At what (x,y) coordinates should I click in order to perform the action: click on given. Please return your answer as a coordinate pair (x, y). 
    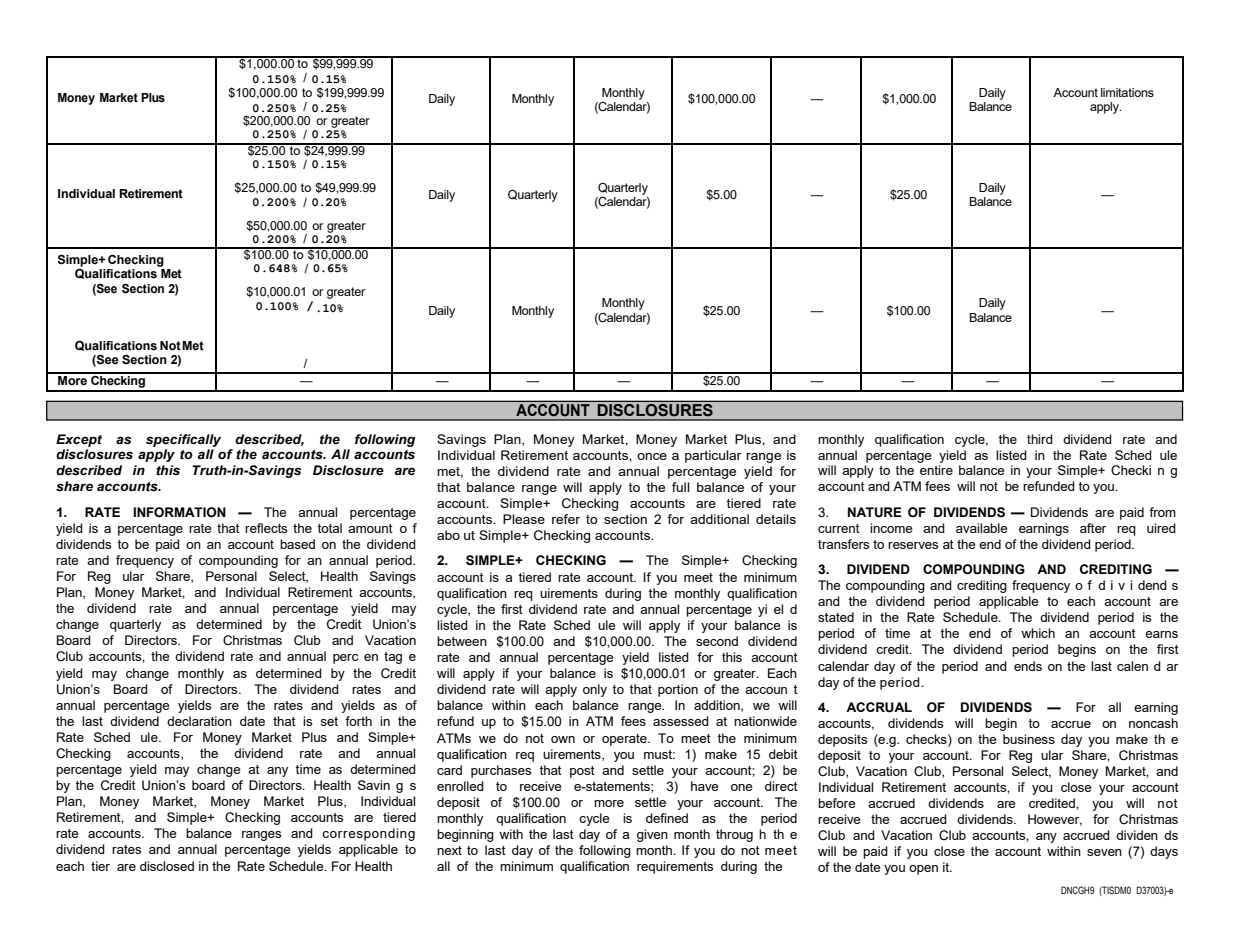
    Looking at the image, I should click on (652, 835).
